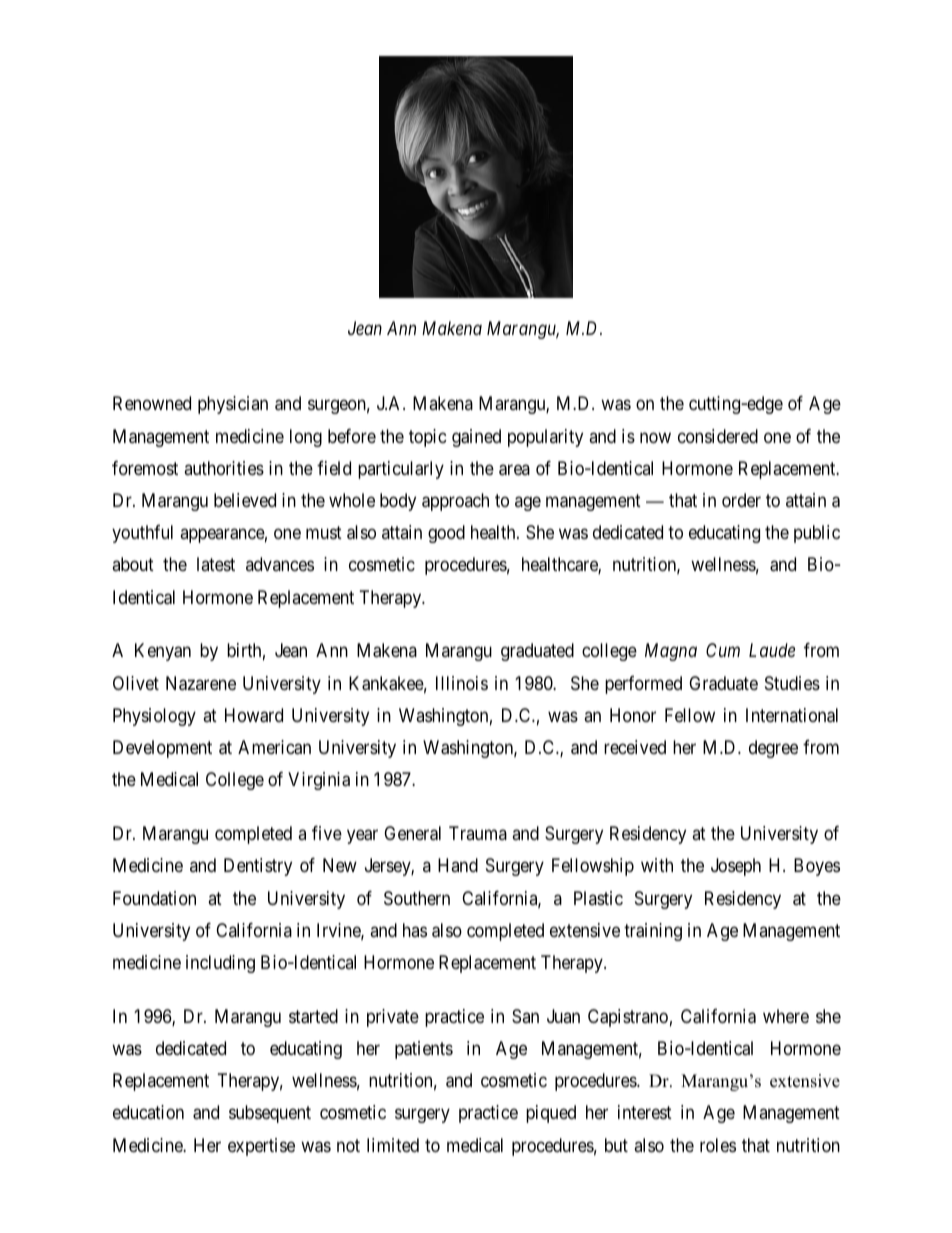  What do you see at coordinates (786, 1016) in the screenshot?
I see `where` at bounding box center [786, 1016].
